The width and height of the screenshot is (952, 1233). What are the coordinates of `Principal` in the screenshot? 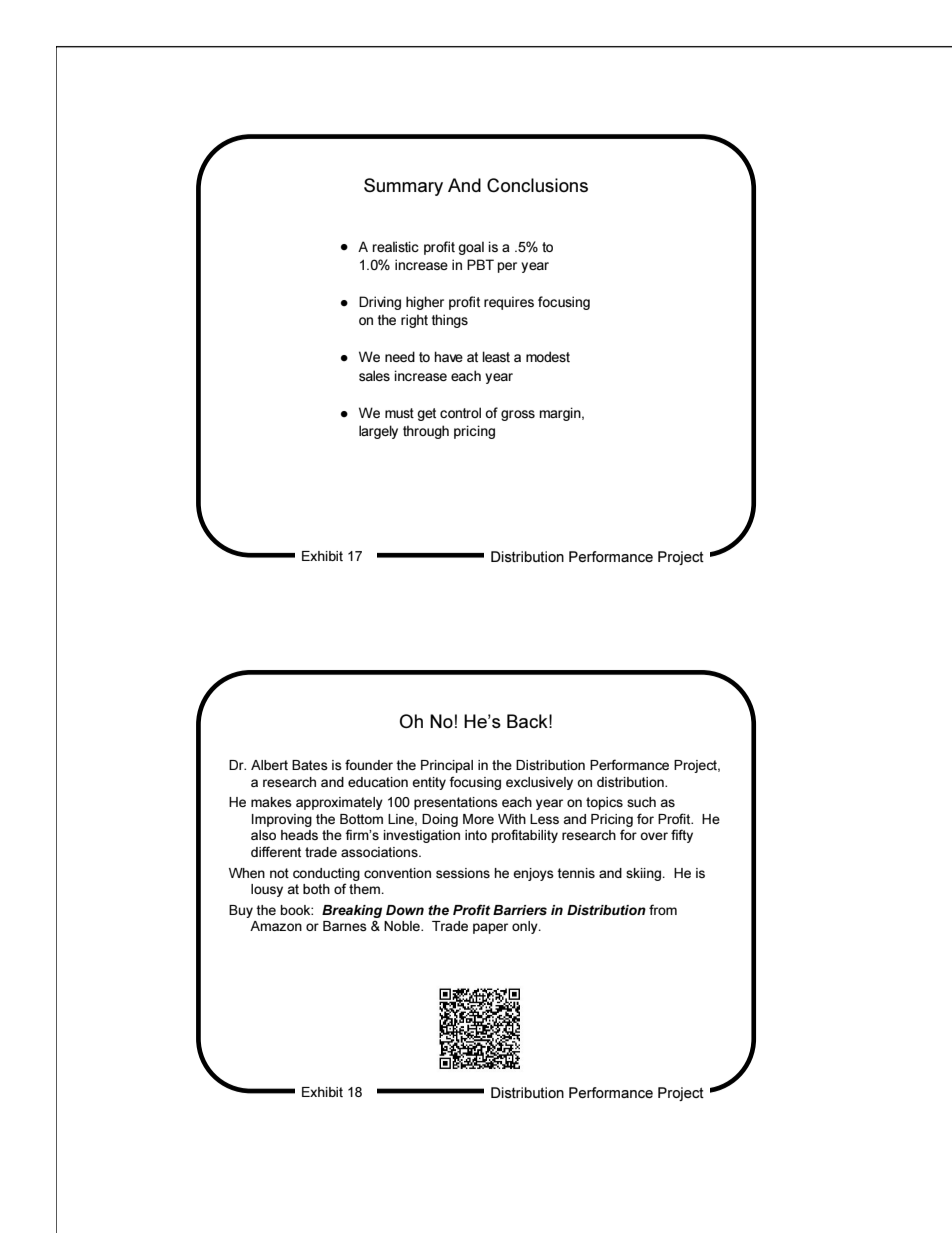 It's located at (447, 766).
